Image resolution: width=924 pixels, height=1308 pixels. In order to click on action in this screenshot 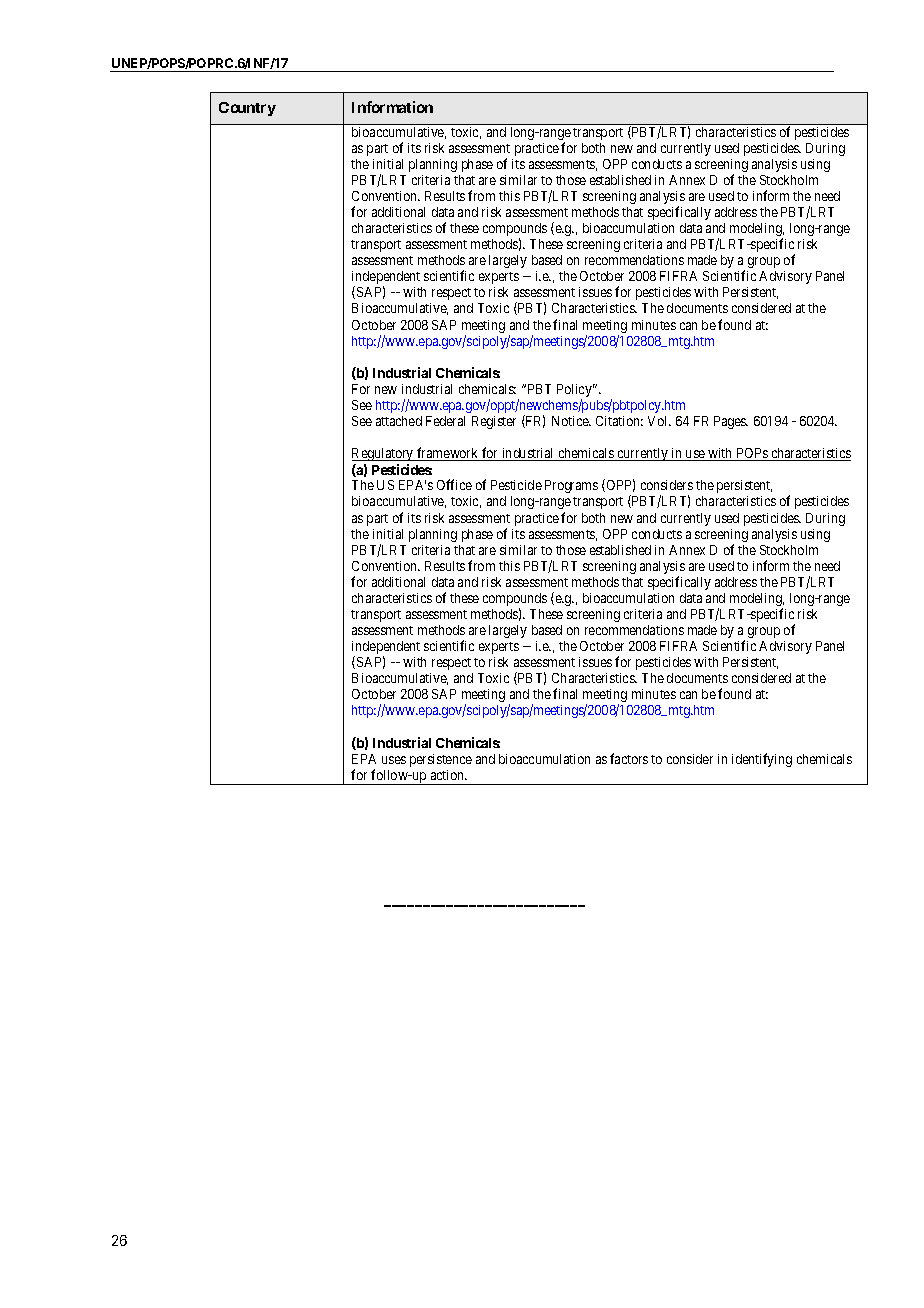, I will do `click(449, 775)`.
